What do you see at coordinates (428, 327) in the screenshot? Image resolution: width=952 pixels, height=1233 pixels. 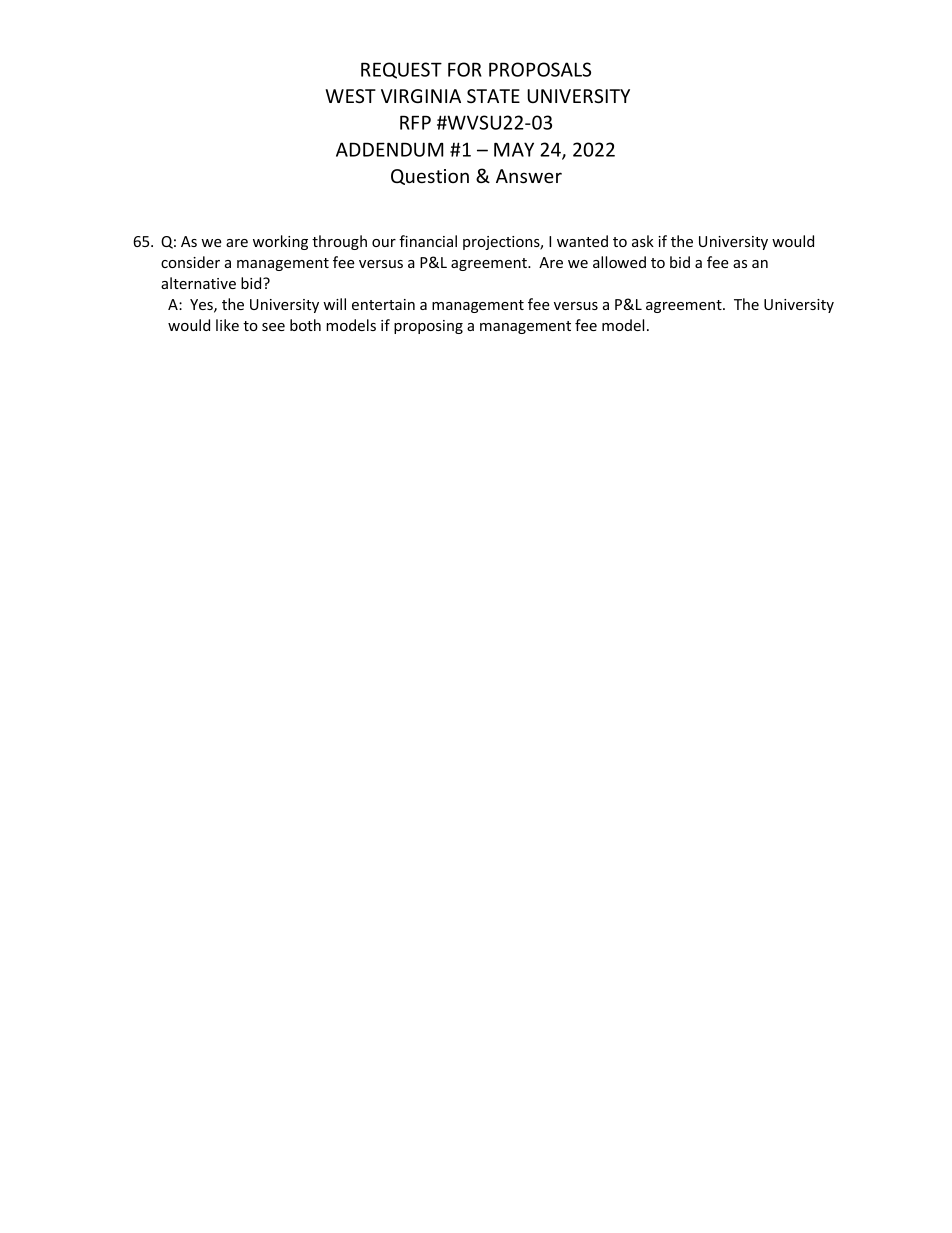 I see `proposing` at bounding box center [428, 327].
